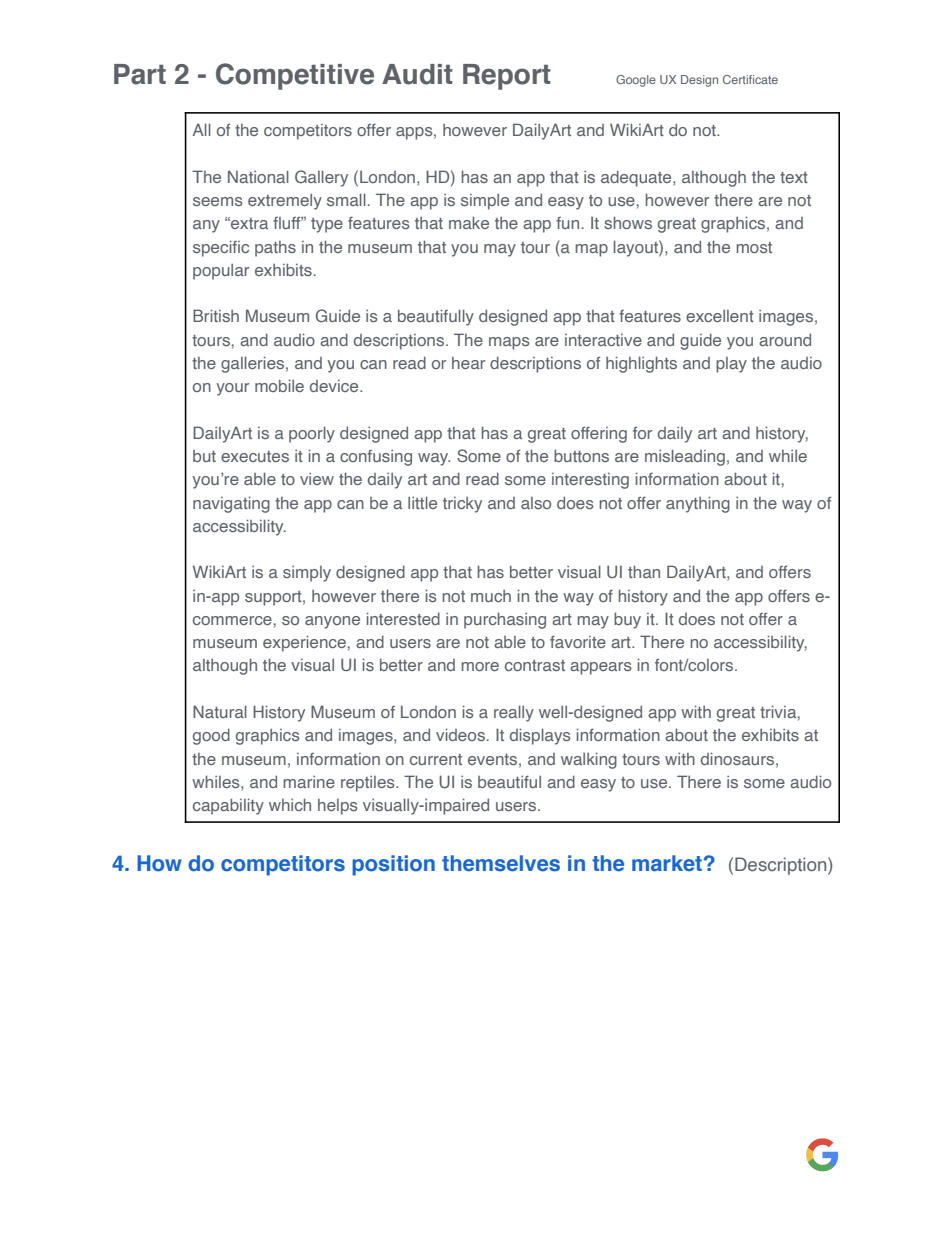  What do you see at coordinates (295, 76) in the screenshot?
I see `Competitive` at bounding box center [295, 76].
